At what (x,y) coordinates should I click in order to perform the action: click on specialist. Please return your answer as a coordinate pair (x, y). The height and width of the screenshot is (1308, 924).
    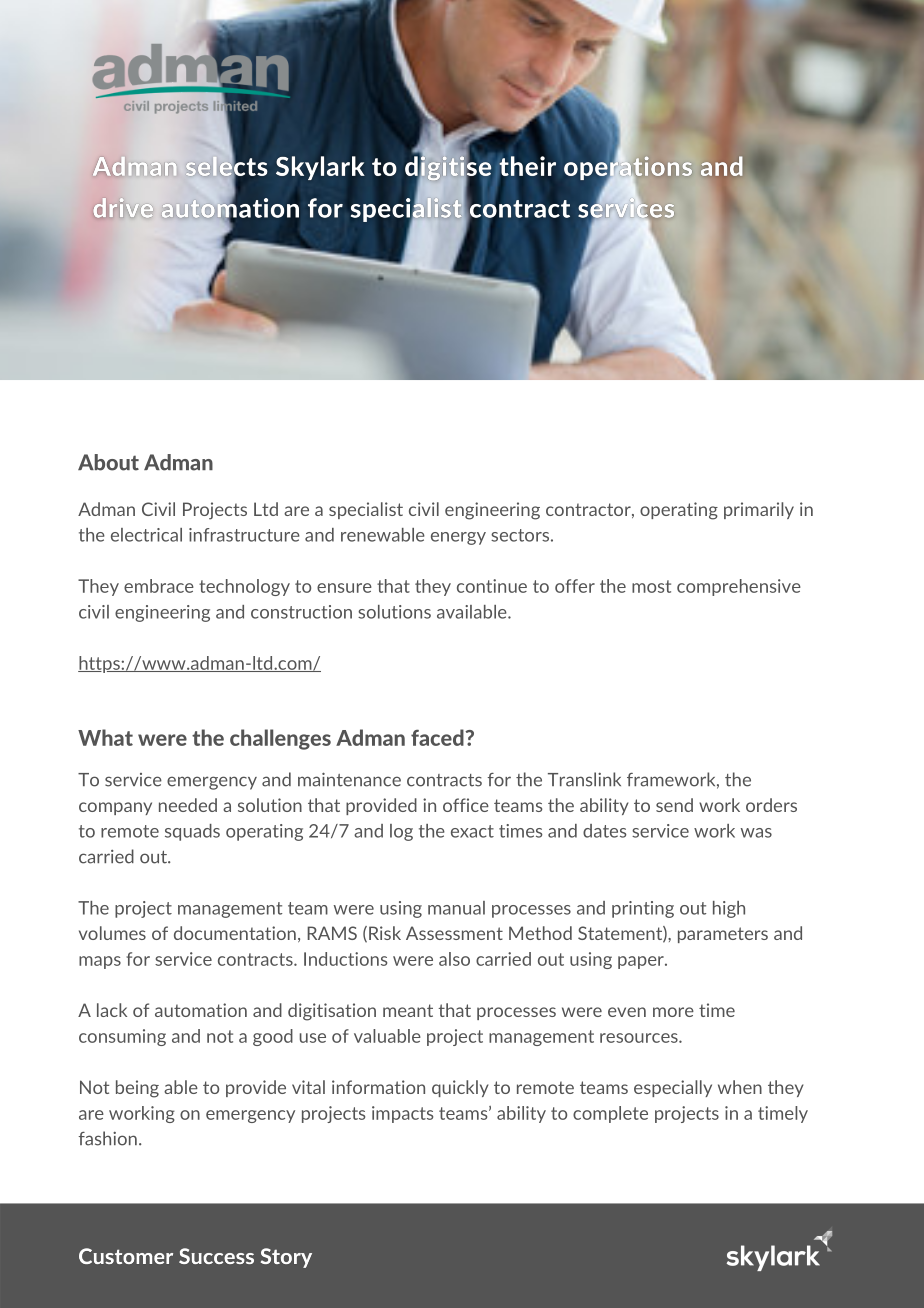
    Looking at the image, I should click on (366, 510).
